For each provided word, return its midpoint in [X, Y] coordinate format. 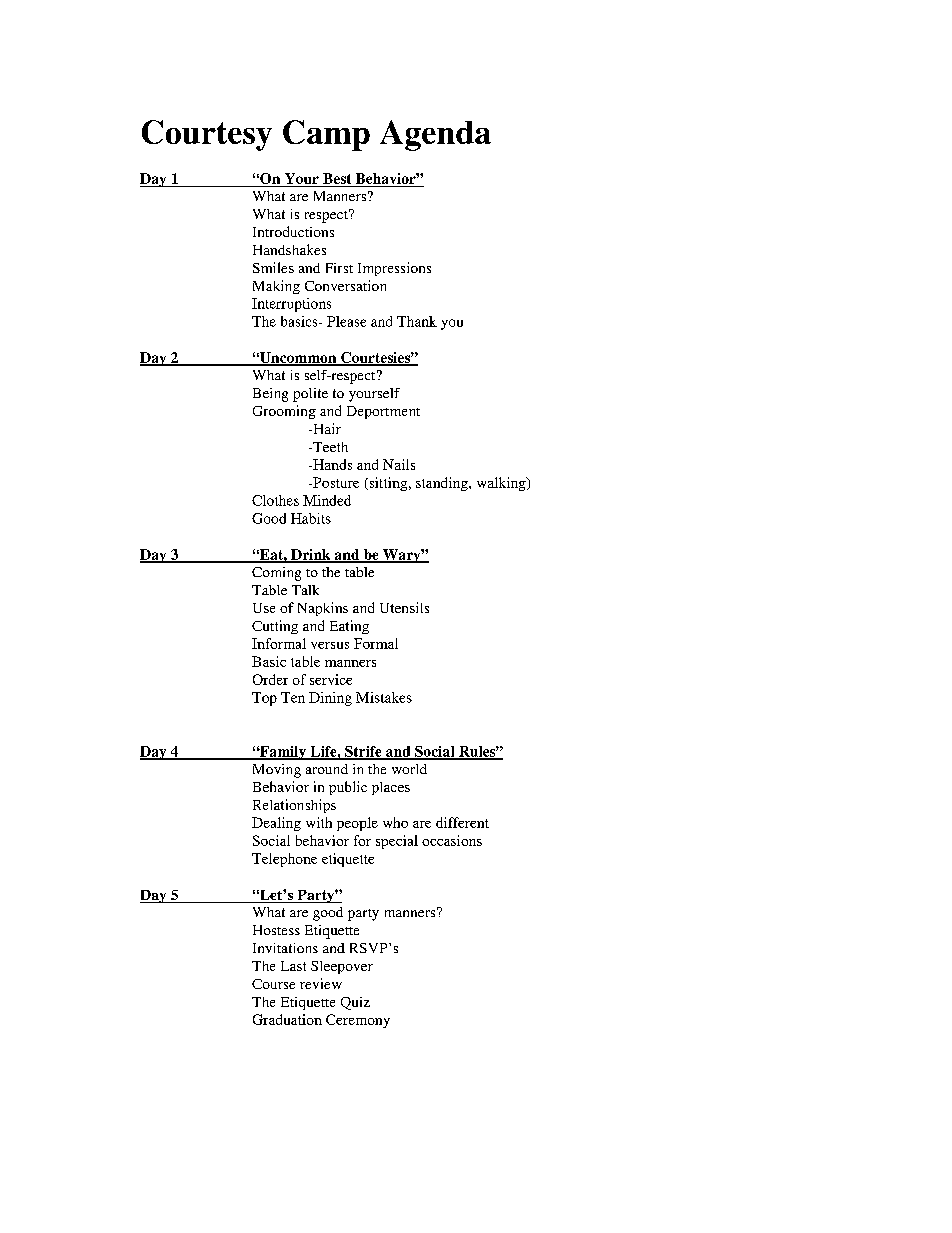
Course [273, 984]
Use [264, 608]
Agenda [435, 135]
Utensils [404, 607]
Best [337, 178]
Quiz [355, 1003]
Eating [349, 627]
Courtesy [207, 135]
